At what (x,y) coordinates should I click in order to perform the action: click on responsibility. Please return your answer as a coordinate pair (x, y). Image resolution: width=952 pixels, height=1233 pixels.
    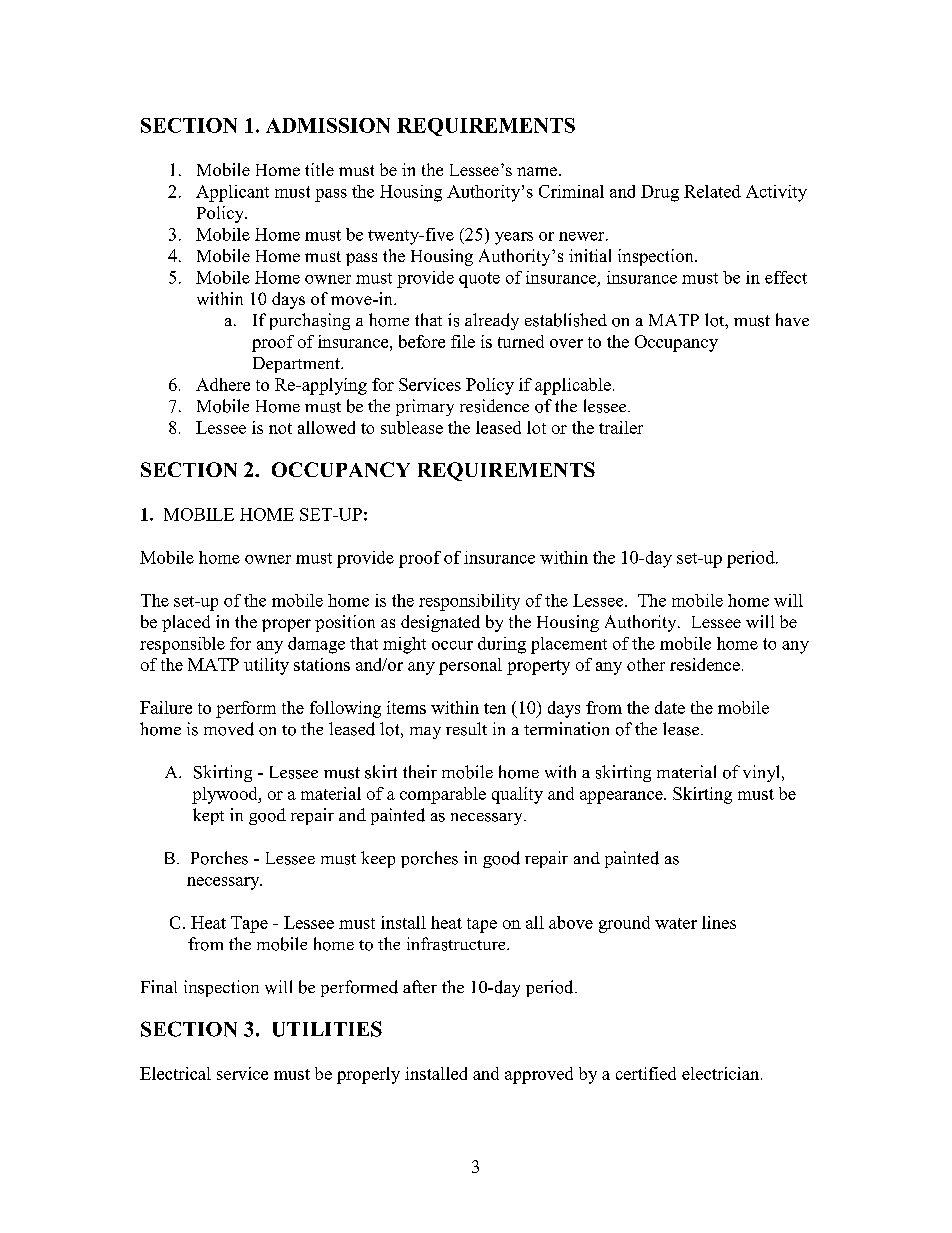
    Looking at the image, I should click on (469, 602).
